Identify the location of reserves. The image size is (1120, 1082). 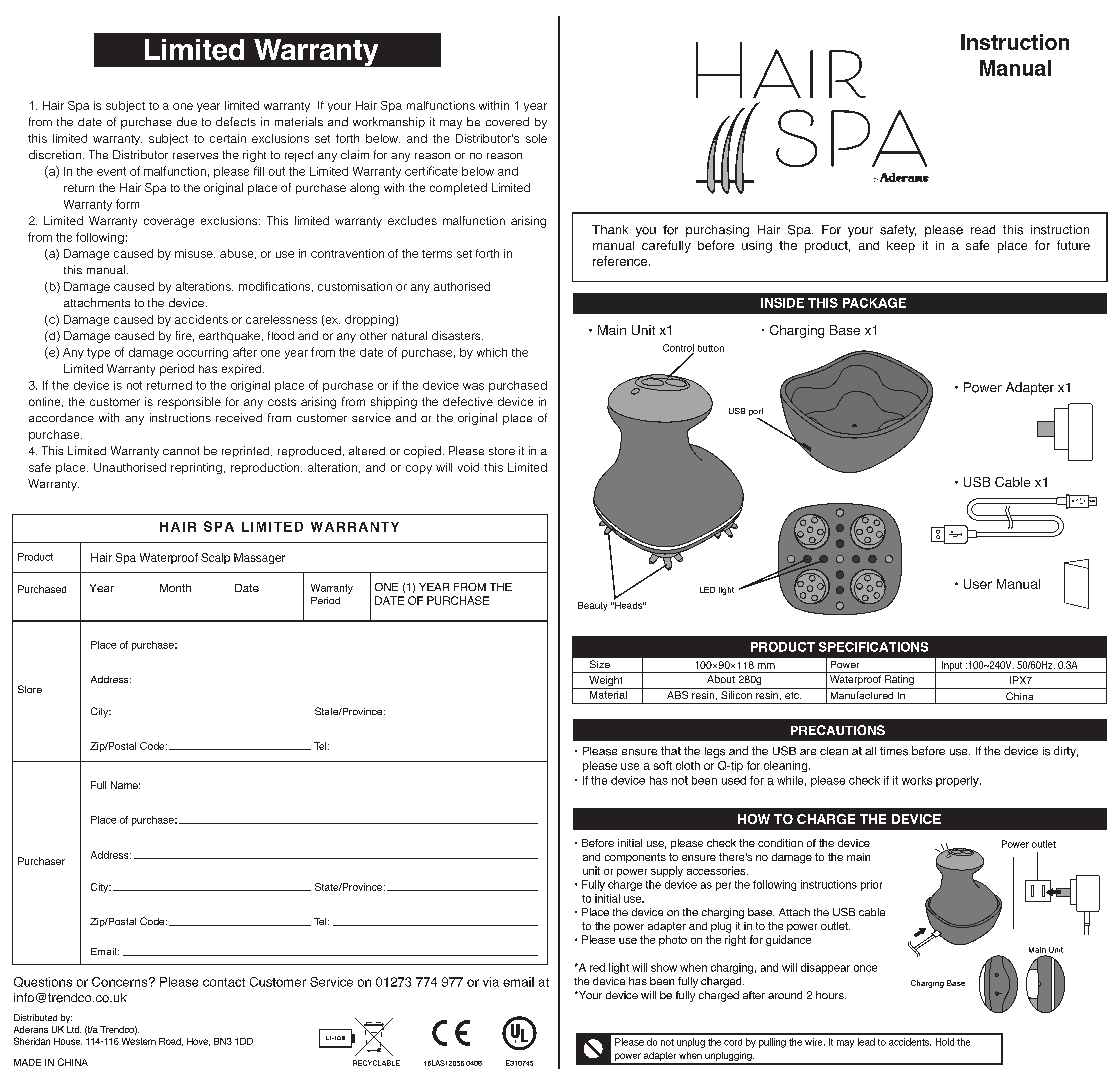
(195, 156).
